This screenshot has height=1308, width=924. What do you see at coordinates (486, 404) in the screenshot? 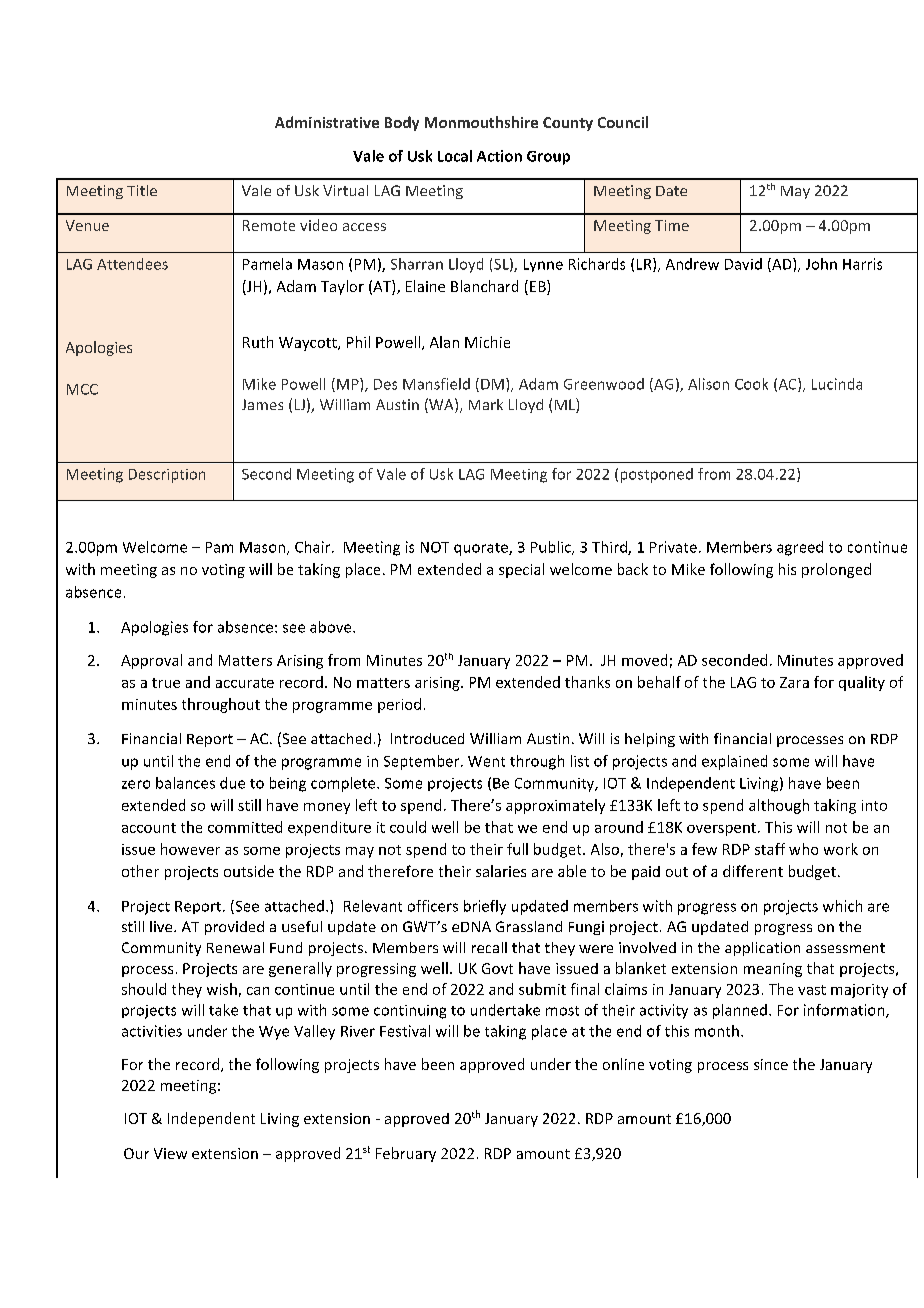
I see `Mark` at bounding box center [486, 404].
